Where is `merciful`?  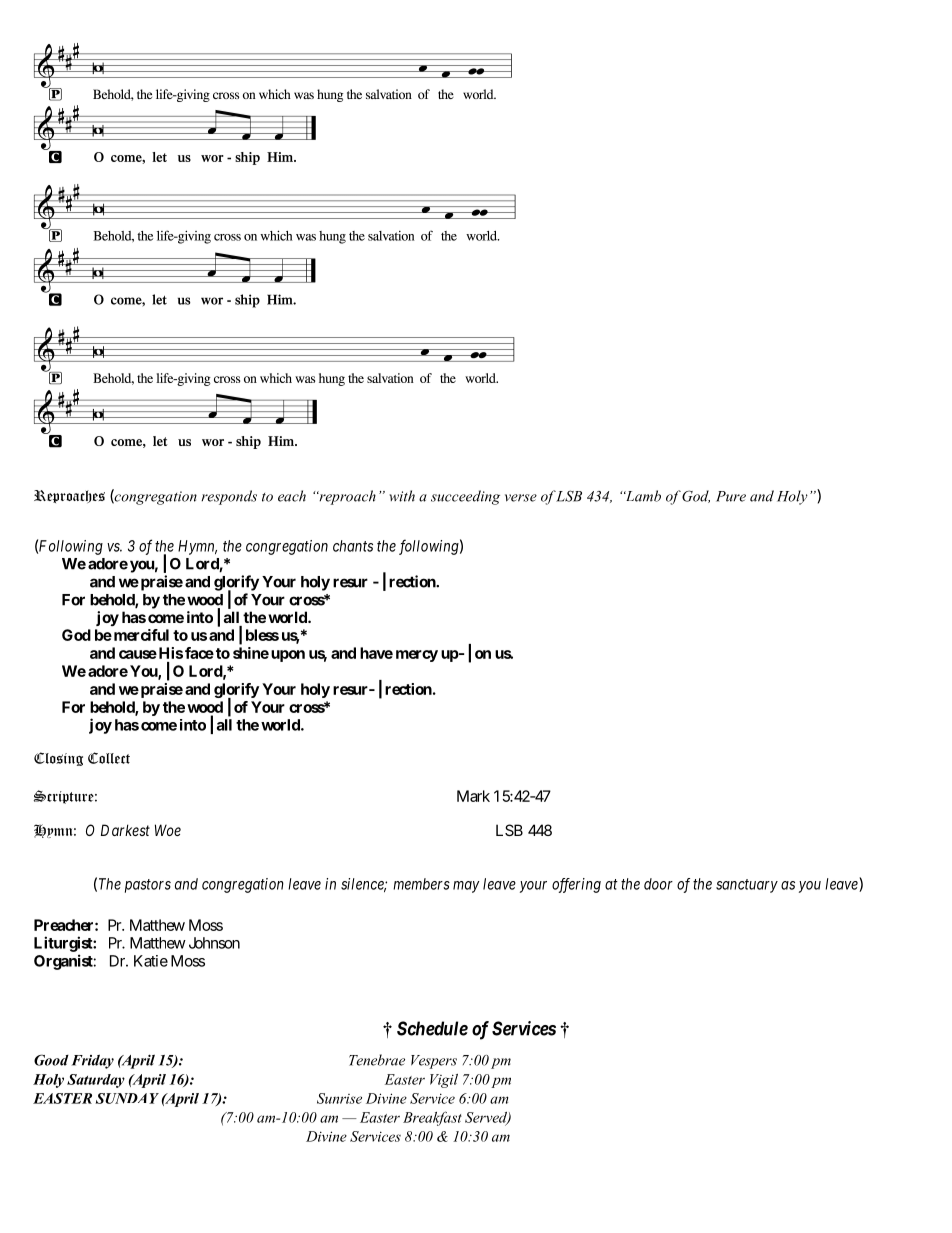
merciful is located at coordinates (140, 635).
